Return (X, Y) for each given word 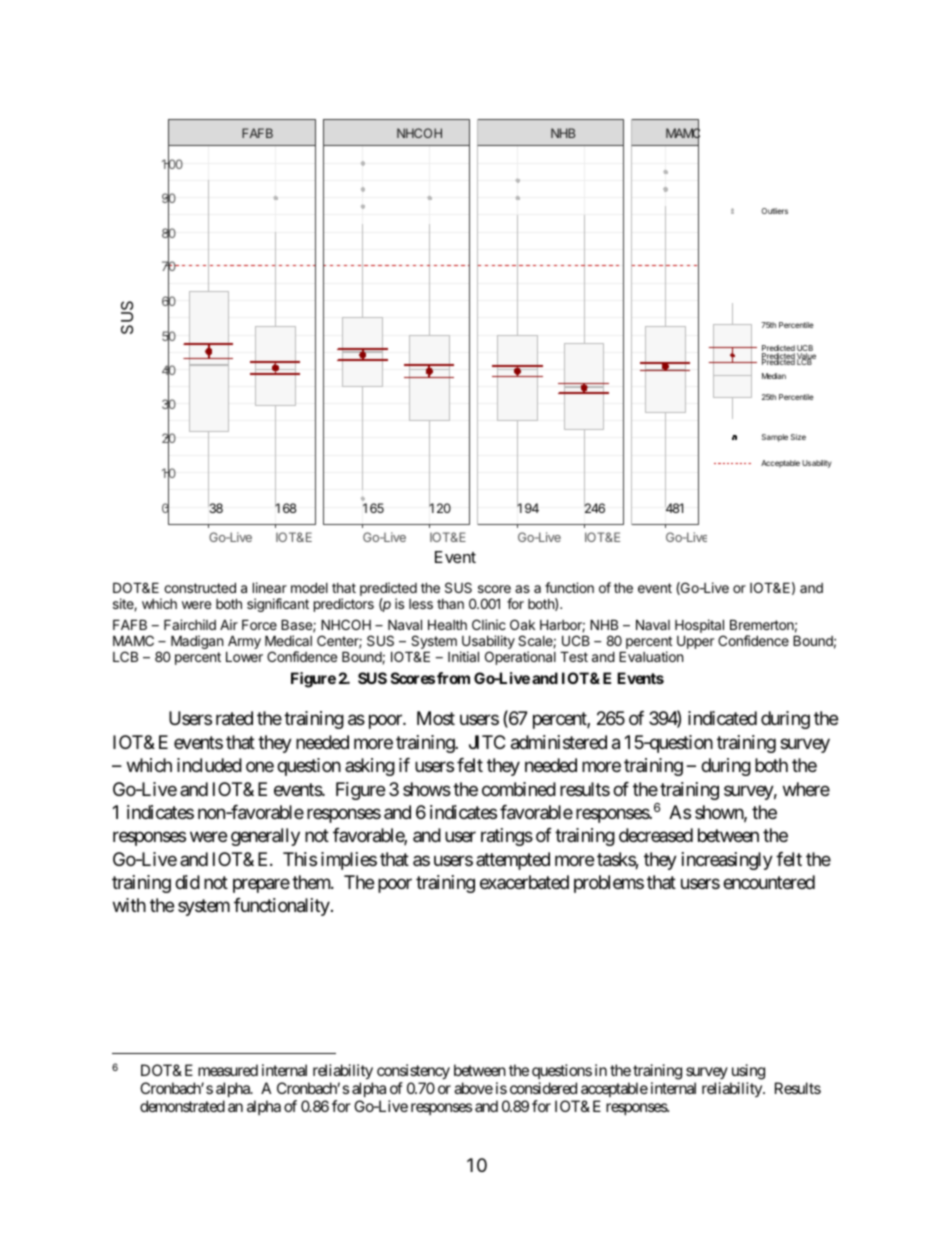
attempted (513, 861)
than (450, 604)
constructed (200, 587)
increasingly (727, 861)
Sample (775, 438)
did (187, 882)
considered (543, 1088)
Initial (463, 656)
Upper (695, 642)
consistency (413, 1073)
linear (270, 587)
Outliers (774, 211)
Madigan (197, 642)
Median (774, 376)
